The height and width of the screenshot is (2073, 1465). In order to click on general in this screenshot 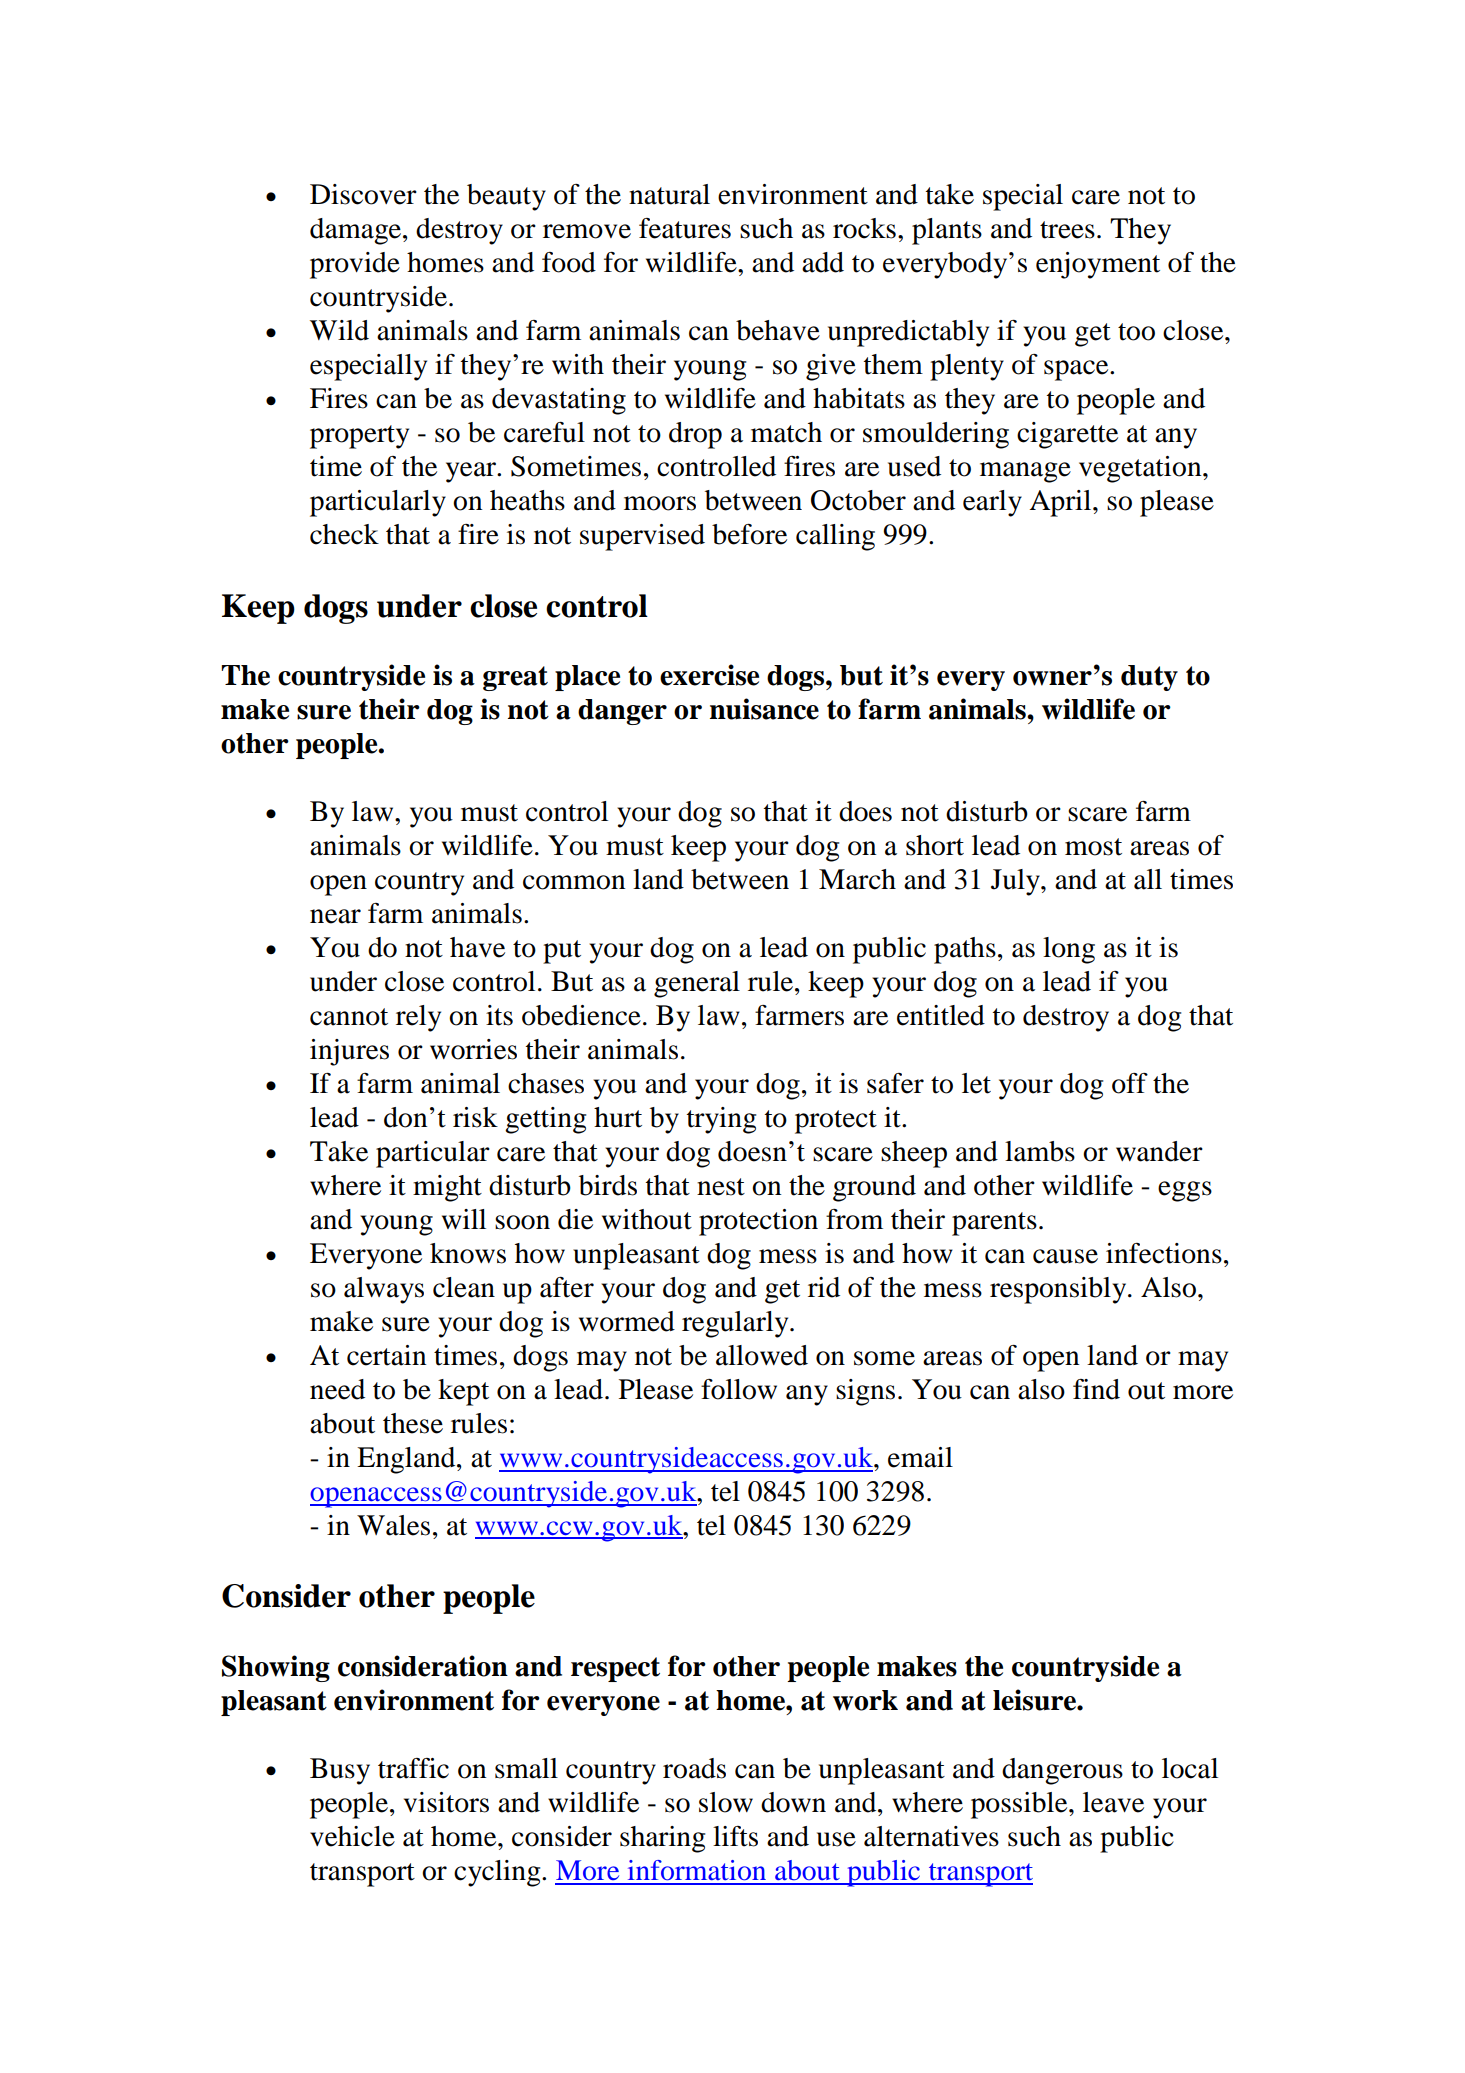, I will do `click(697, 984)`.
